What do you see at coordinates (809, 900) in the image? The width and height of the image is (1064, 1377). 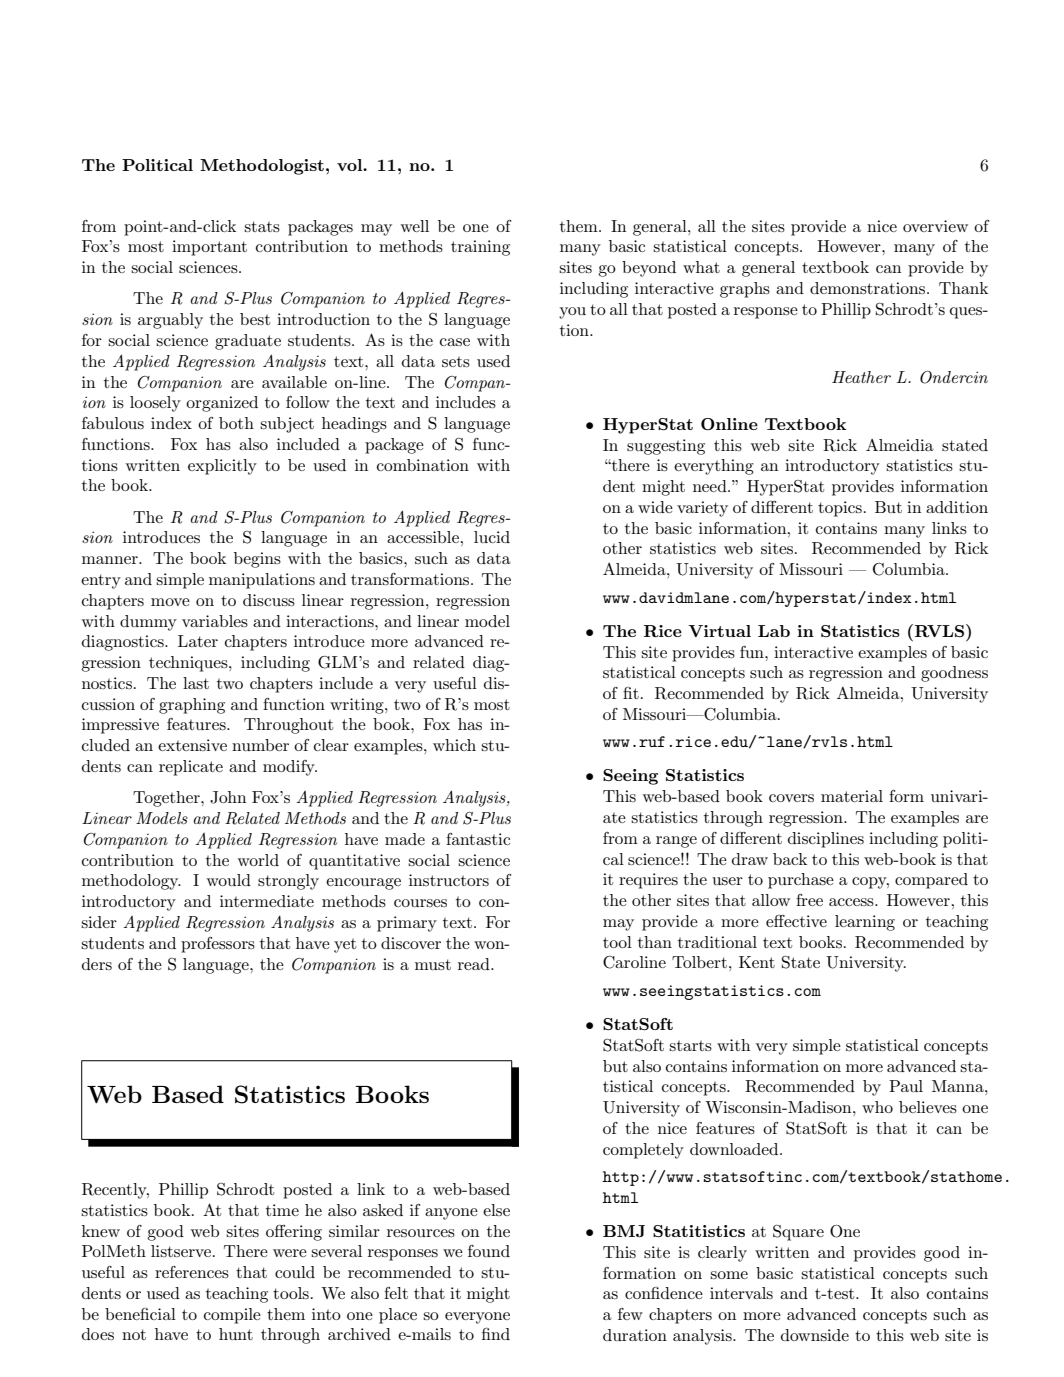 I see `free` at bounding box center [809, 900].
